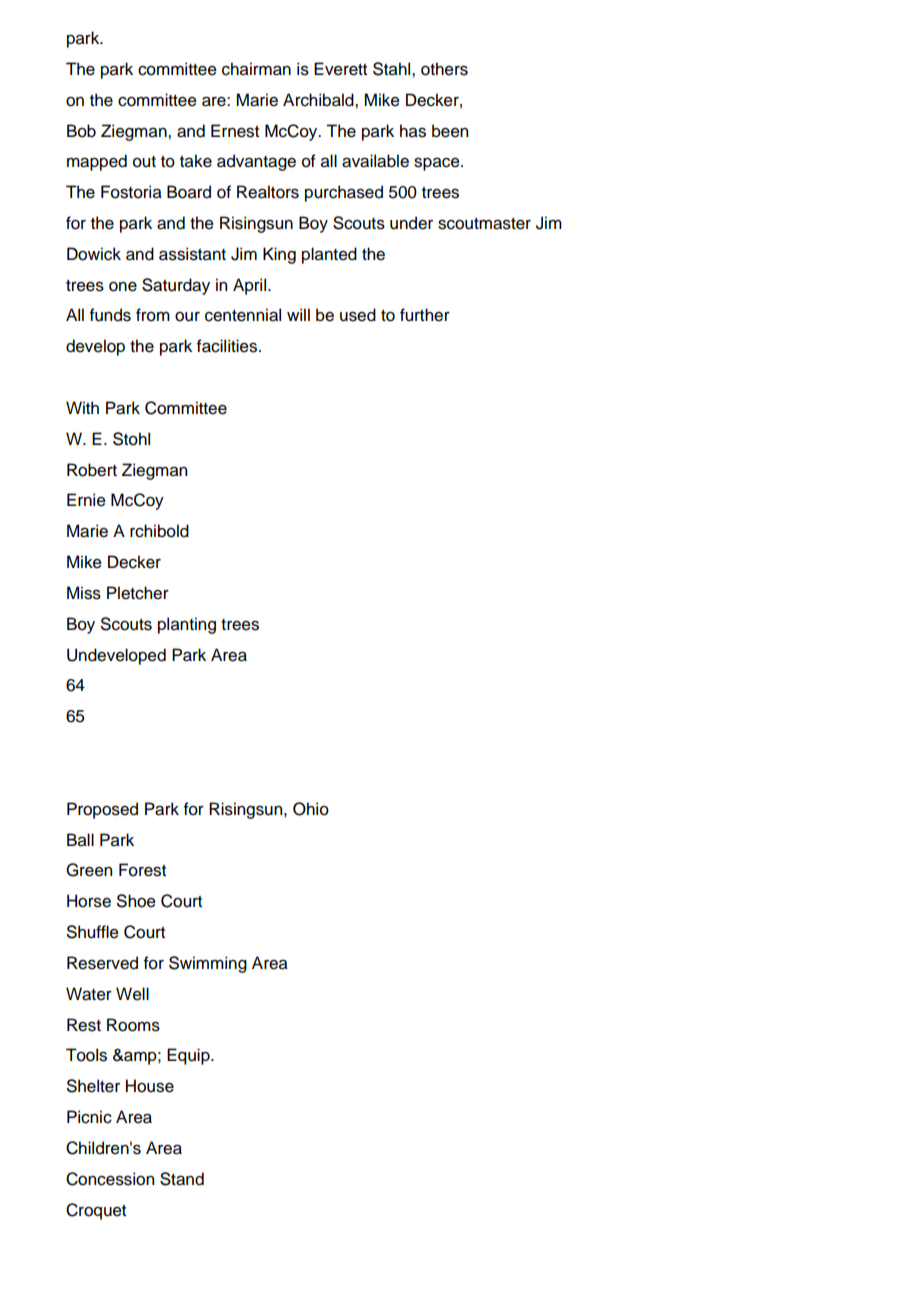 This document has width=924, height=1308. What do you see at coordinates (187, 625) in the document?
I see `planting` at bounding box center [187, 625].
